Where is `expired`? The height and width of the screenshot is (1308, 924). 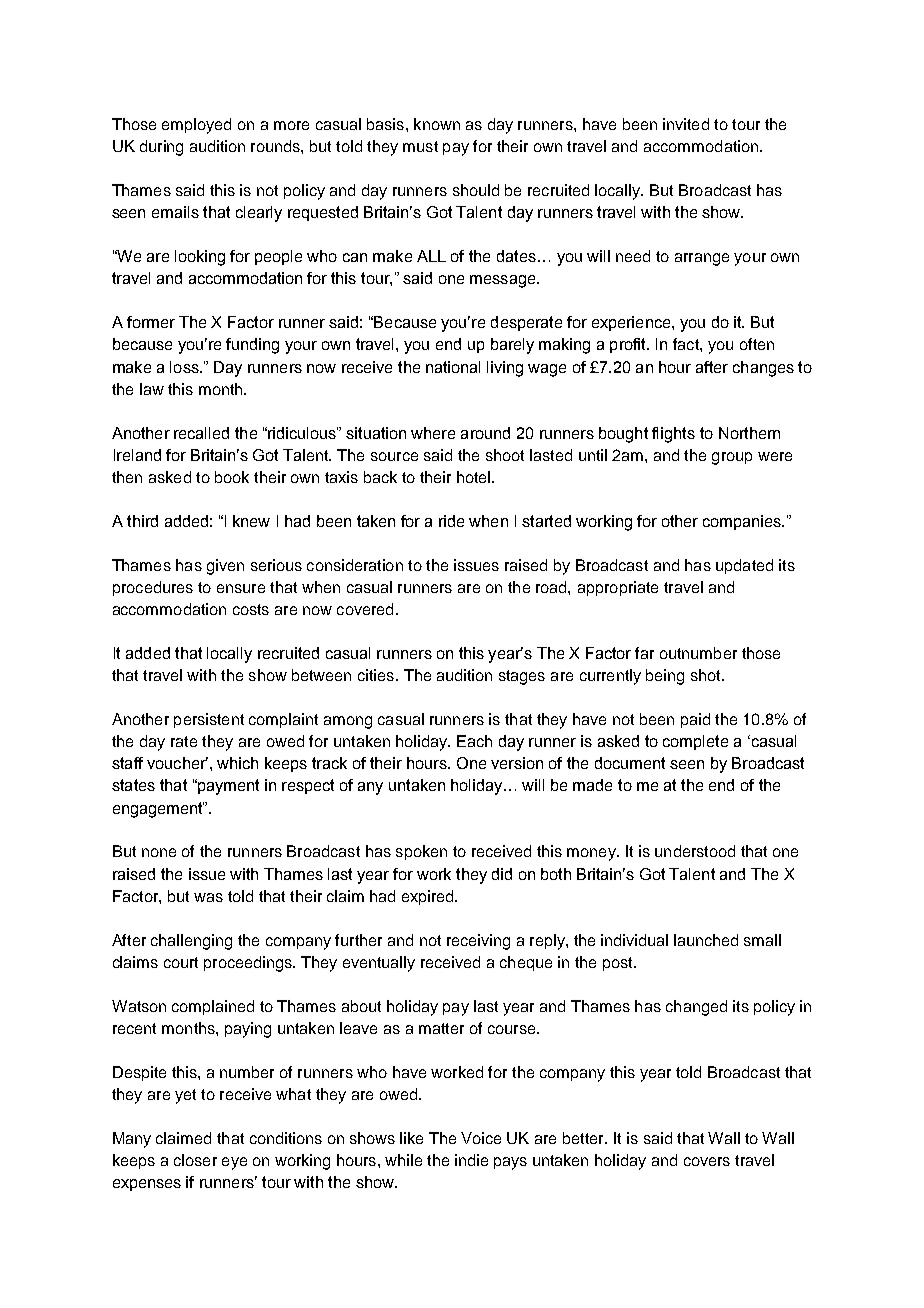 expired is located at coordinates (429, 897).
